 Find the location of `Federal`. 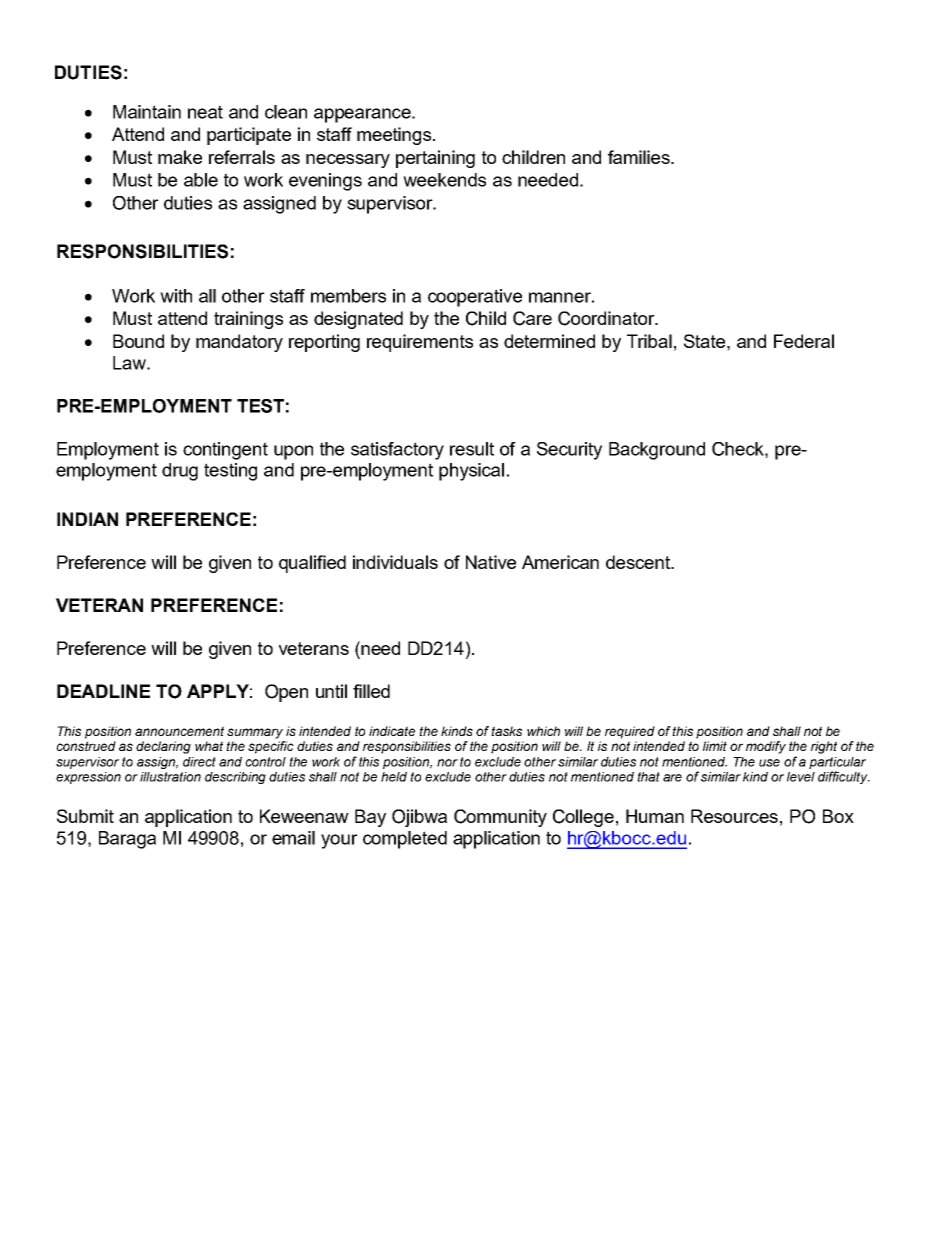

Federal is located at coordinates (804, 341).
